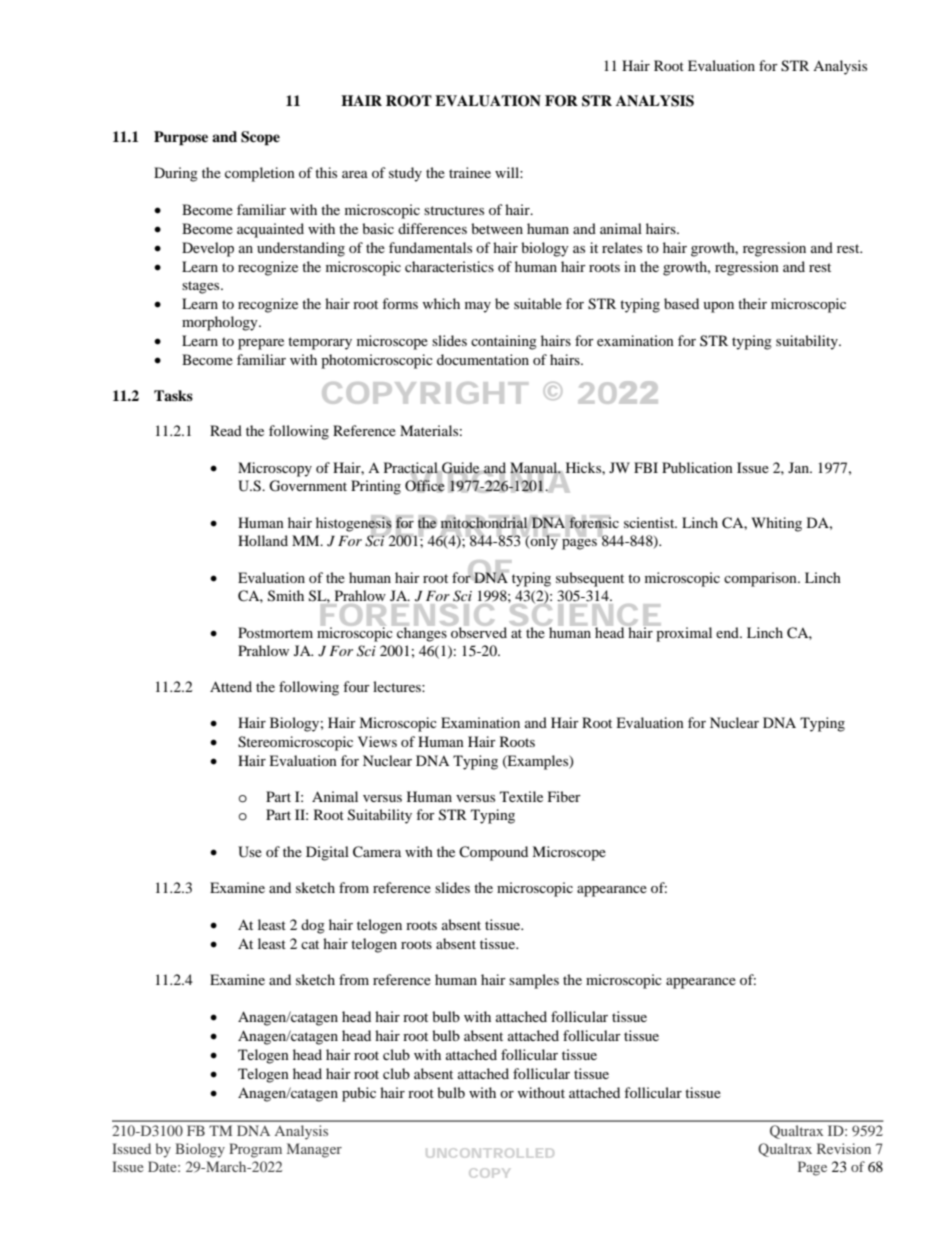 Image resolution: width=952 pixels, height=1233 pixels. I want to click on Use, so click(250, 852).
